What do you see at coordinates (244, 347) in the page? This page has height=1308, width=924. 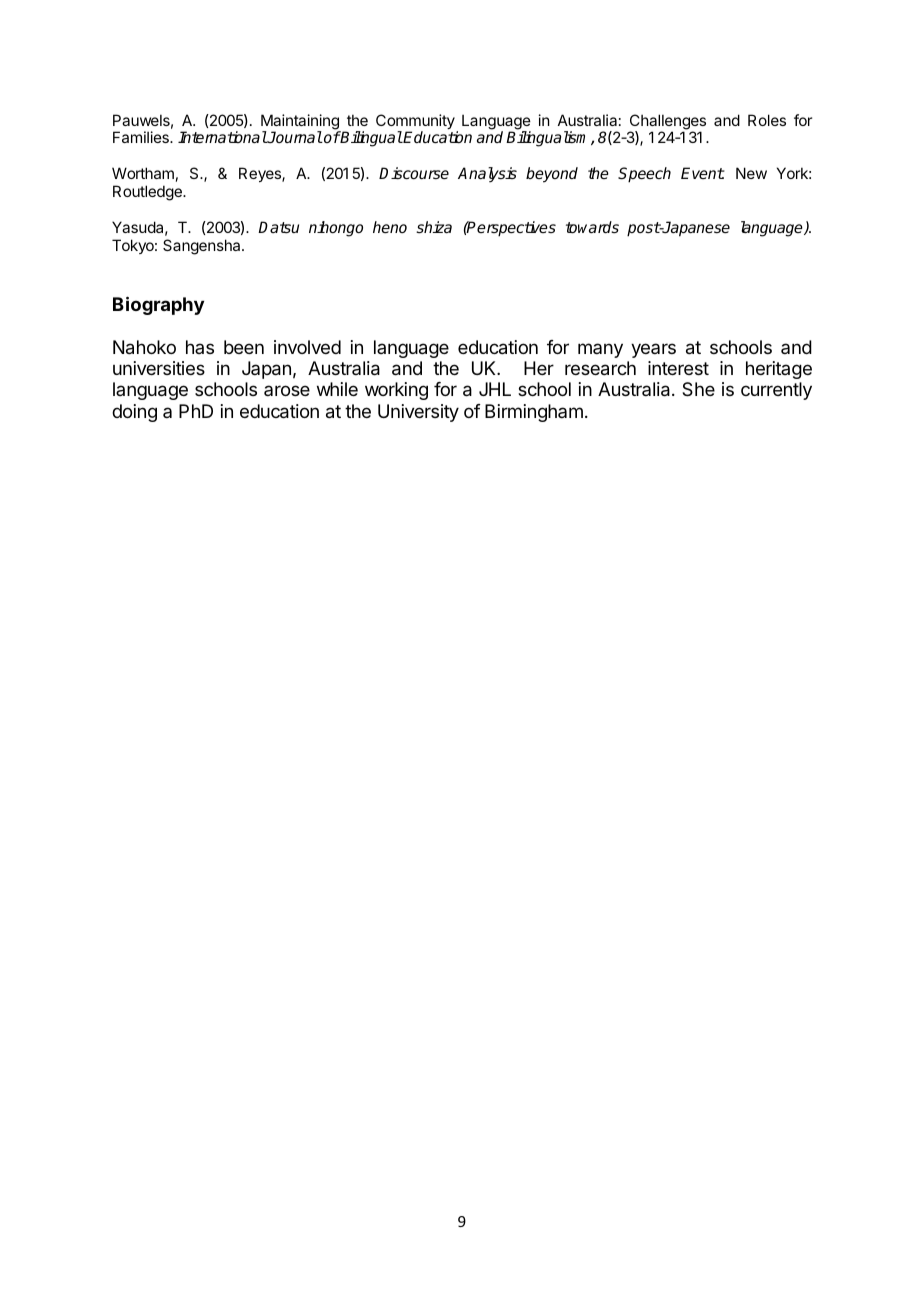 I see `been` at bounding box center [244, 347].
